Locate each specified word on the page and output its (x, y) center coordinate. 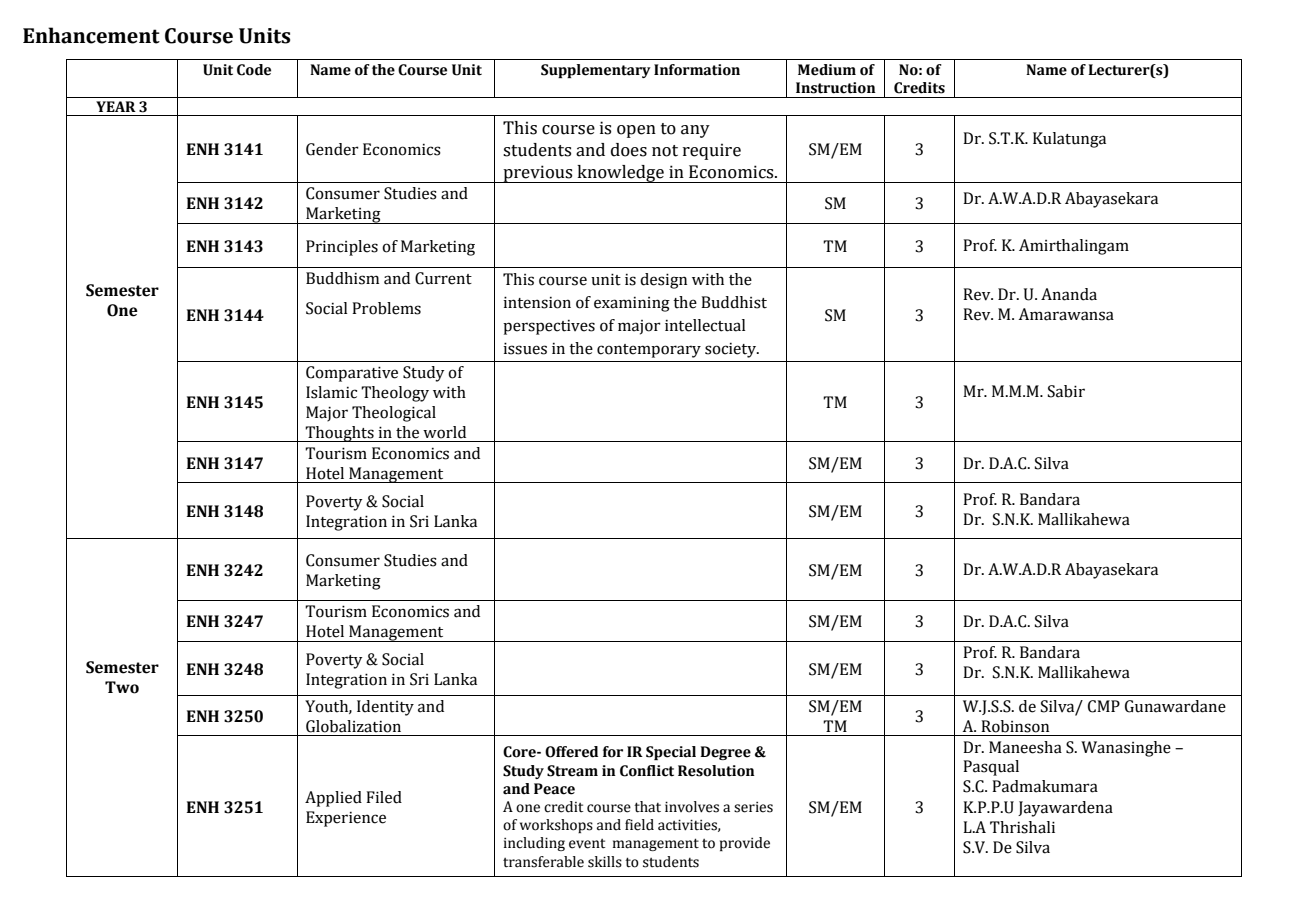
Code (254, 70)
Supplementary (596, 71)
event (587, 844)
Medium (827, 70)
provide (745, 844)
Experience (346, 819)
